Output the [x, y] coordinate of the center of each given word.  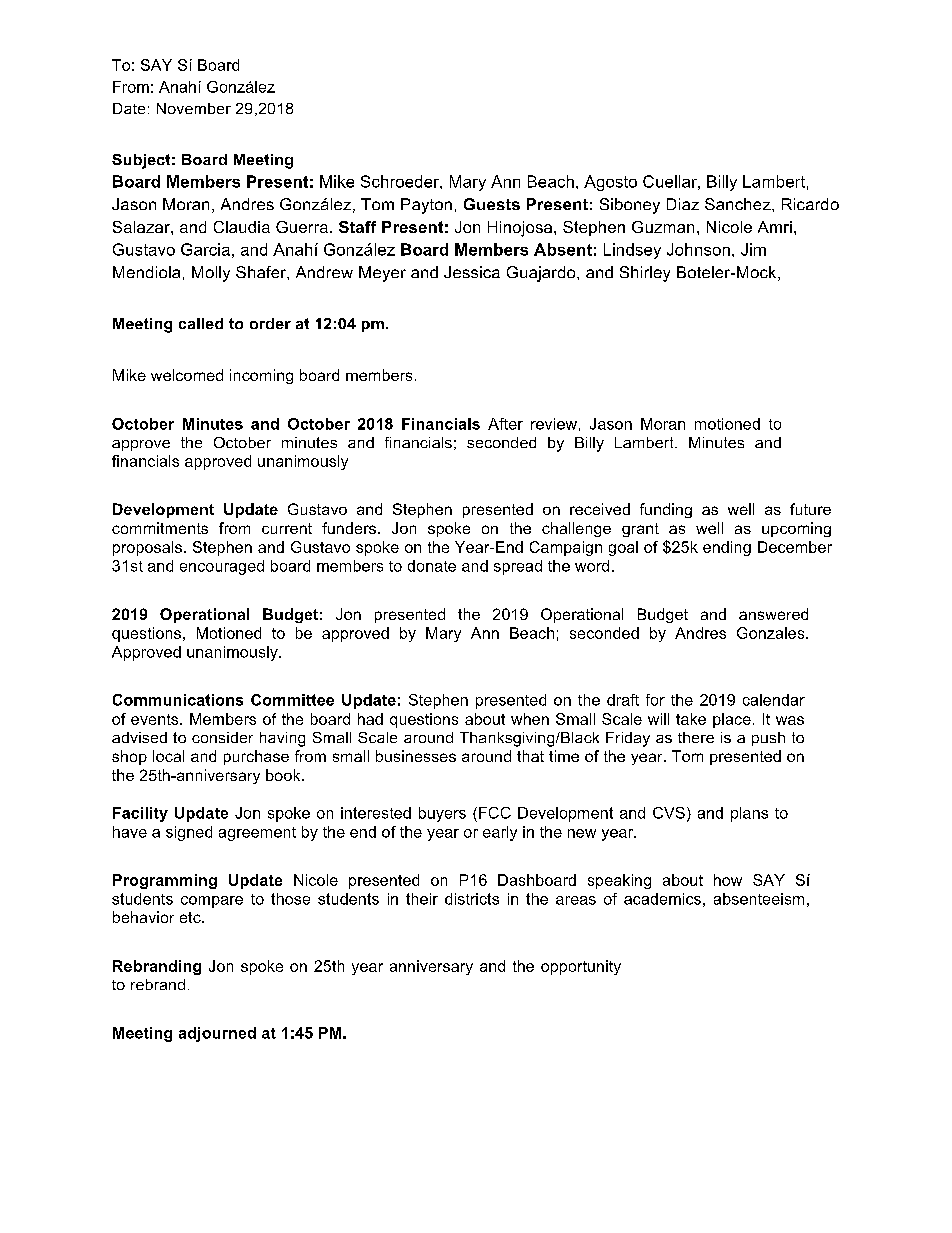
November [194, 108]
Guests [492, 204]
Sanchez [739, 204]
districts [472, 899]
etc [191, 917]
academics [662, 899]
